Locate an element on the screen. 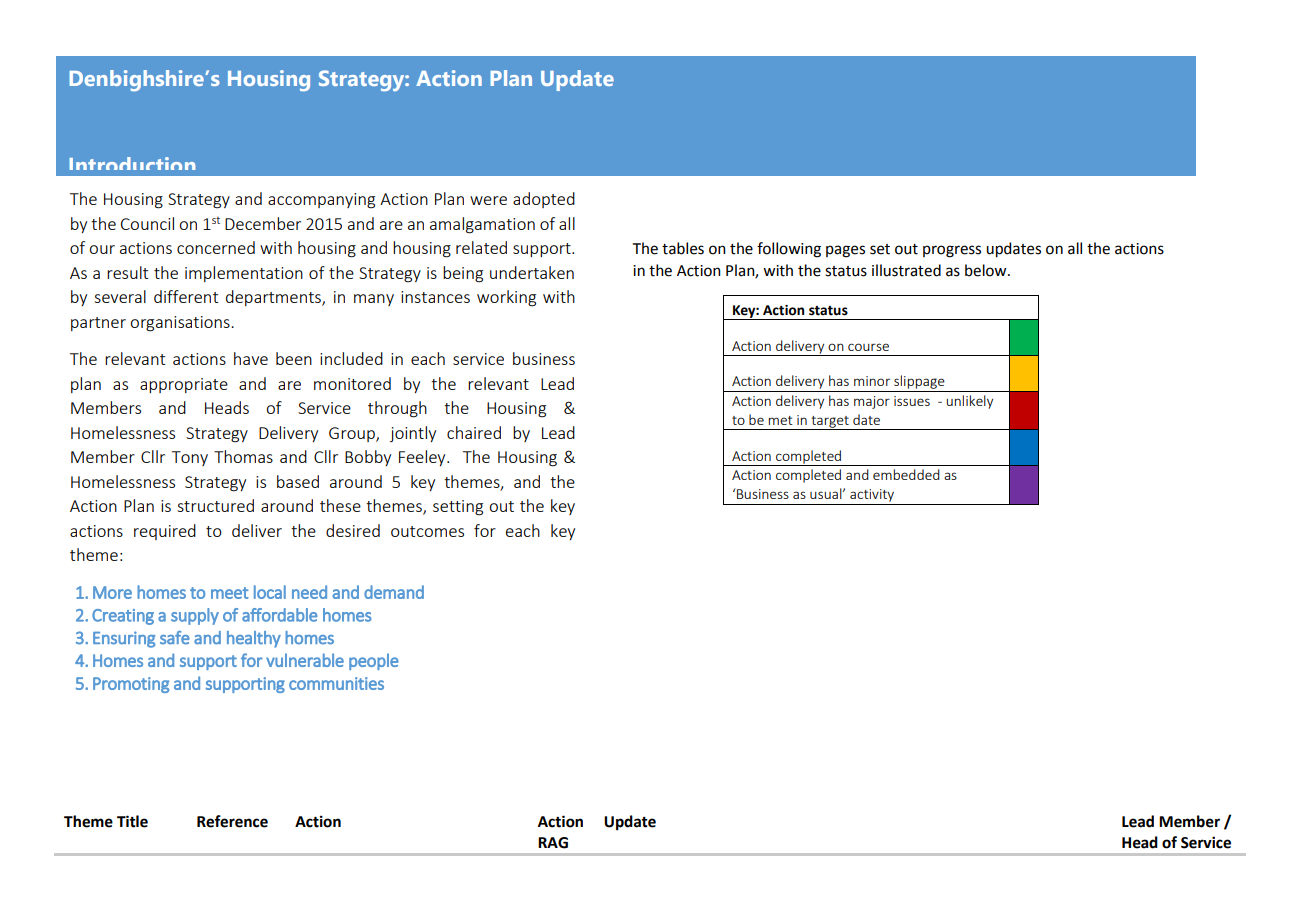 The height and width of the screenshot is (924, 1308). Reference is located at coordinates (232, 821).
